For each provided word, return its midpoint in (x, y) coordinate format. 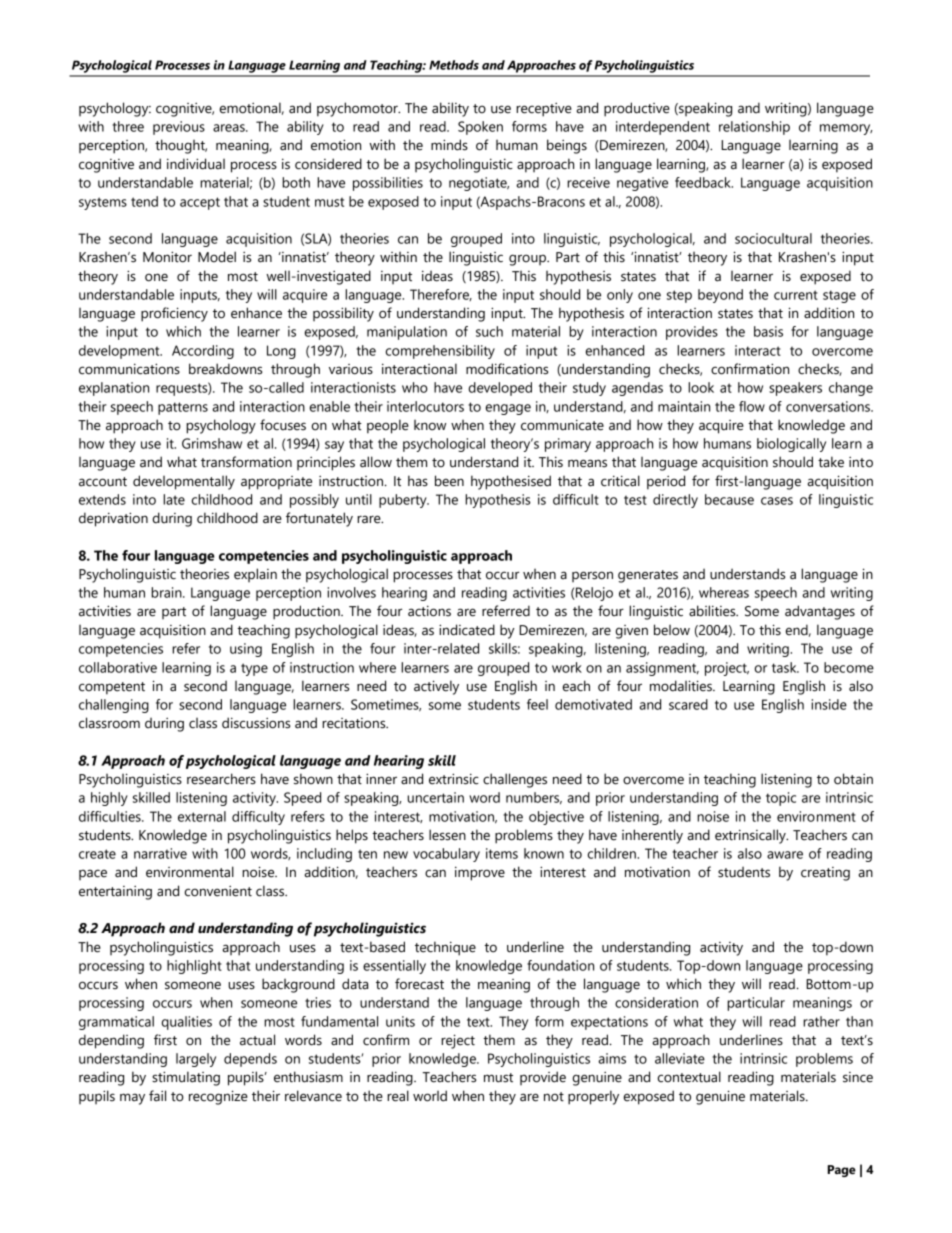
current (796, 295)
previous (179, 128)
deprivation (113, 519)
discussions (256, 723)
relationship (754, 128)
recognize (218, 1097)
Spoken (480, 128)
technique (445, 948)
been (449, 481)
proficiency (174, 314)
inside (829, 704)
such (489, 331)
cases (777, 501)
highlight (194, 967)
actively (436, 687)
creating (825, 874)
